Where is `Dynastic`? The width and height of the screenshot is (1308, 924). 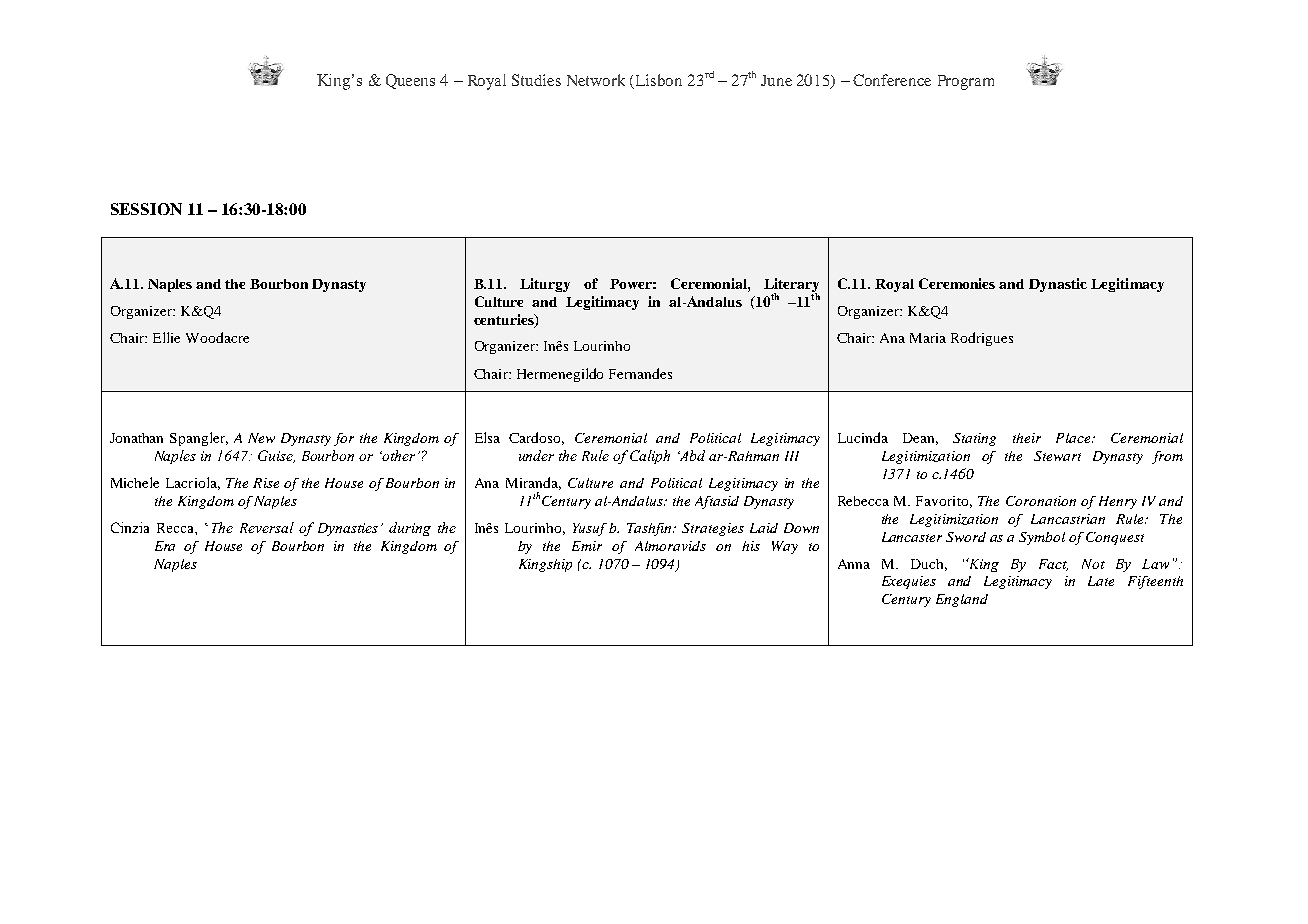 Dynastic is located at coordinates (1058, 285).
